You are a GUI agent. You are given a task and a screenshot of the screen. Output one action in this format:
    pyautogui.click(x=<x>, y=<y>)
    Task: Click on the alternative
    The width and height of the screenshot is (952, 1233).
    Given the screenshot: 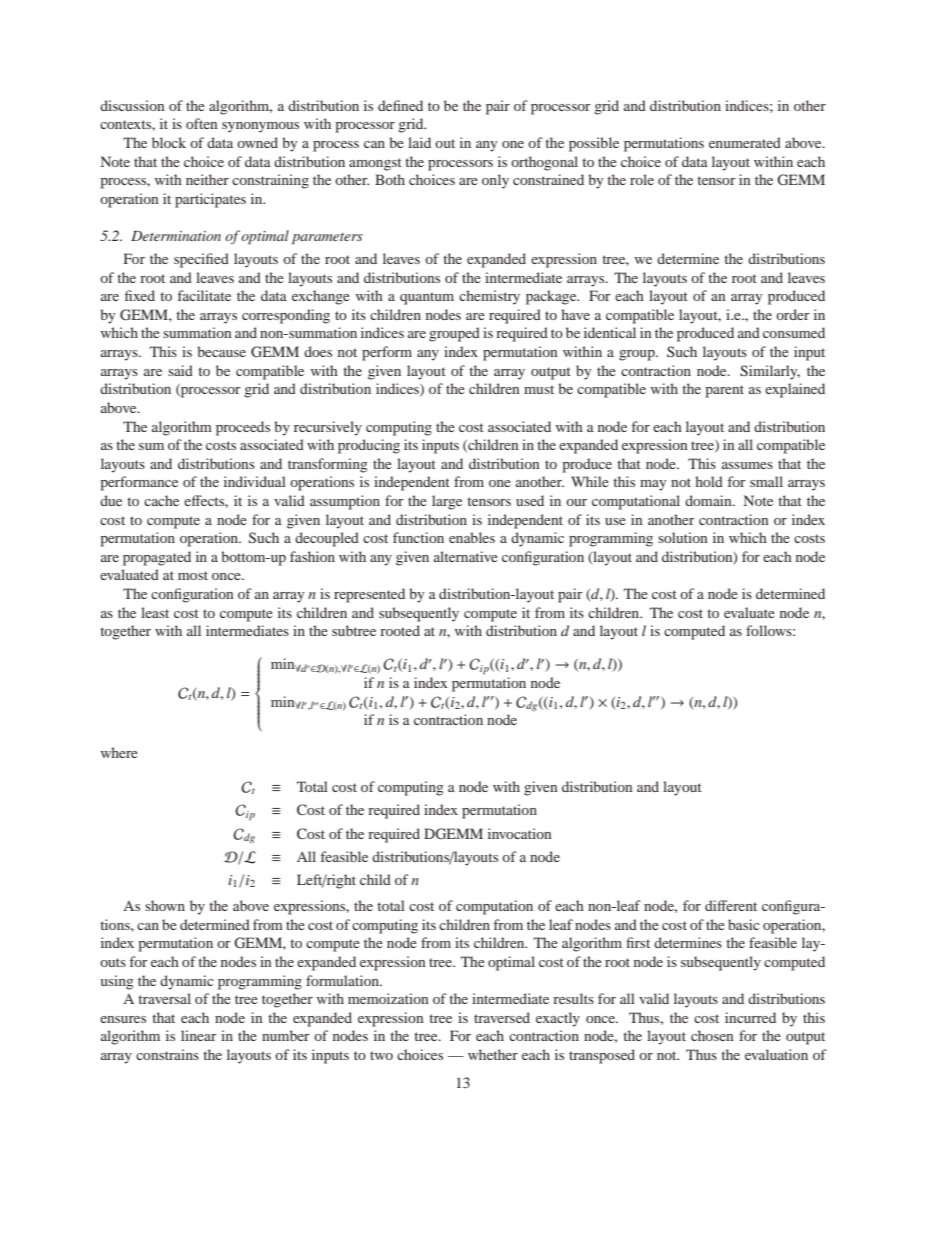 What is the action you would take?
    pyautogui.click(x=466, y=556)
